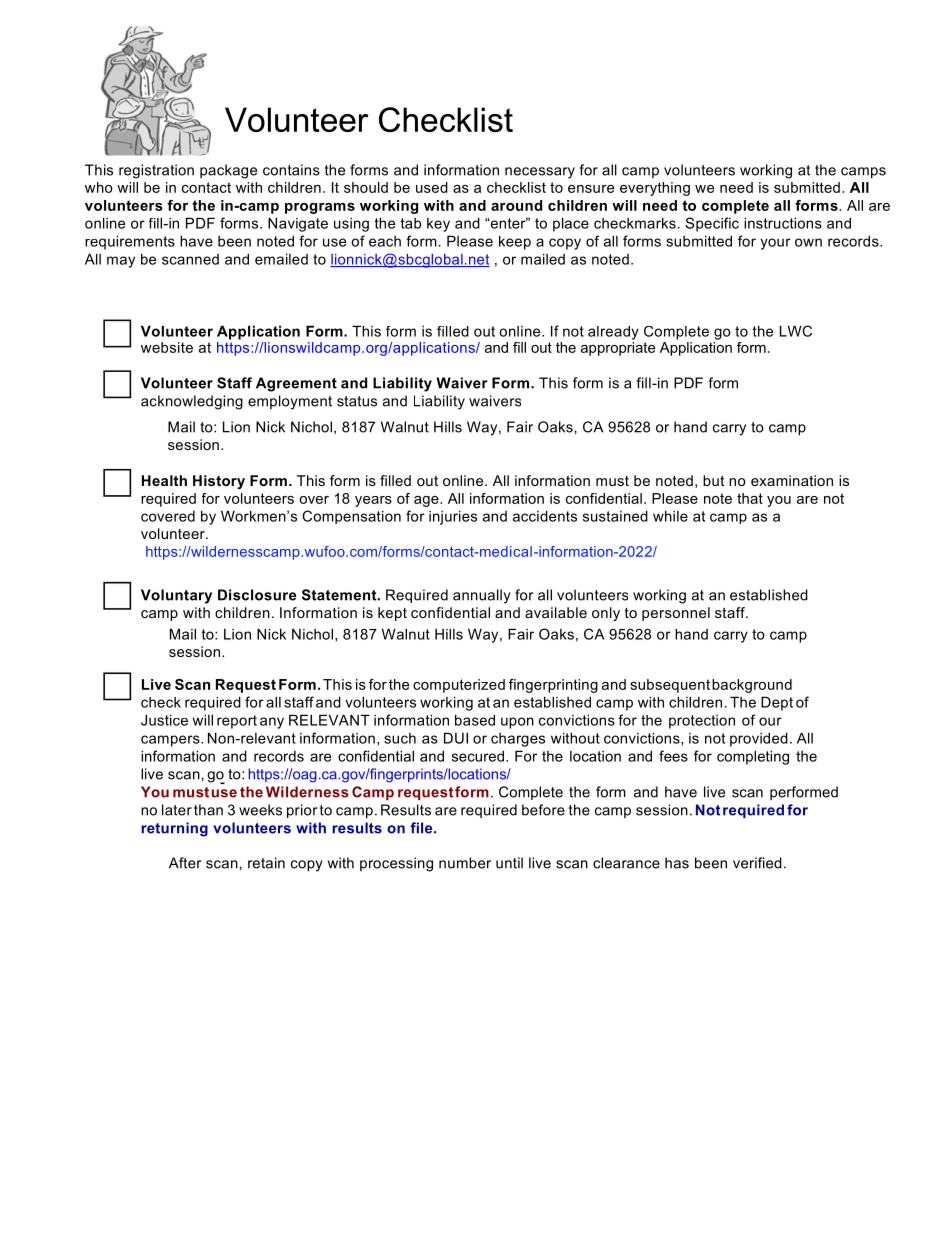 This screenshot has height=1233, width=952. I want to click on Health, so click(164, 480).
